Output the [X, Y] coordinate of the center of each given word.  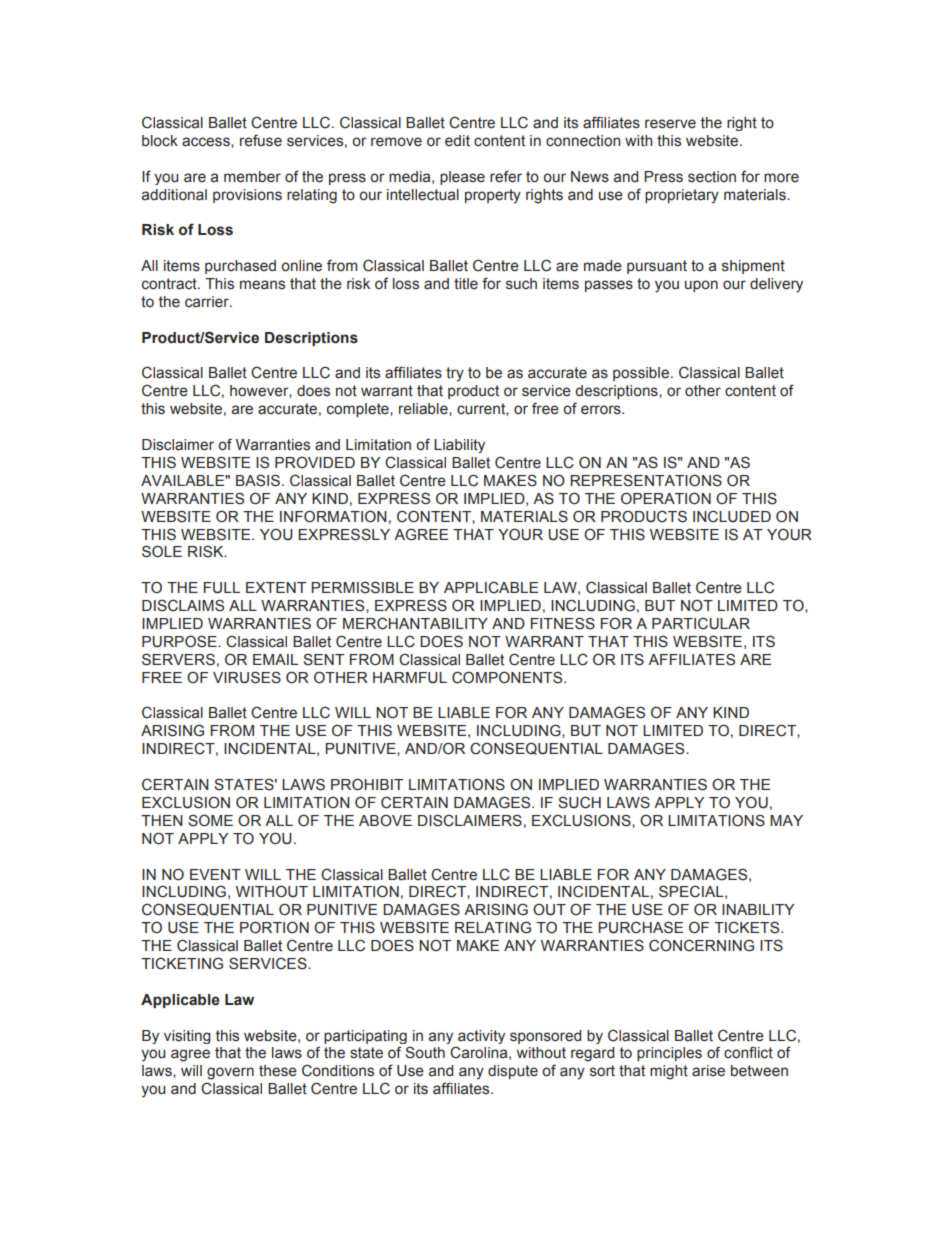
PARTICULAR [701, 623]
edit [457, 141]
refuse [261, 140]
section [712, 177]
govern [230, 1073]
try [455, 374]
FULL [222, 588]
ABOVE [385, 820]
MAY [786, 820]
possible [641, 374]
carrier [208, 302]
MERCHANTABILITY [415, 623]
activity [480, 1038]
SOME [210, 820]
